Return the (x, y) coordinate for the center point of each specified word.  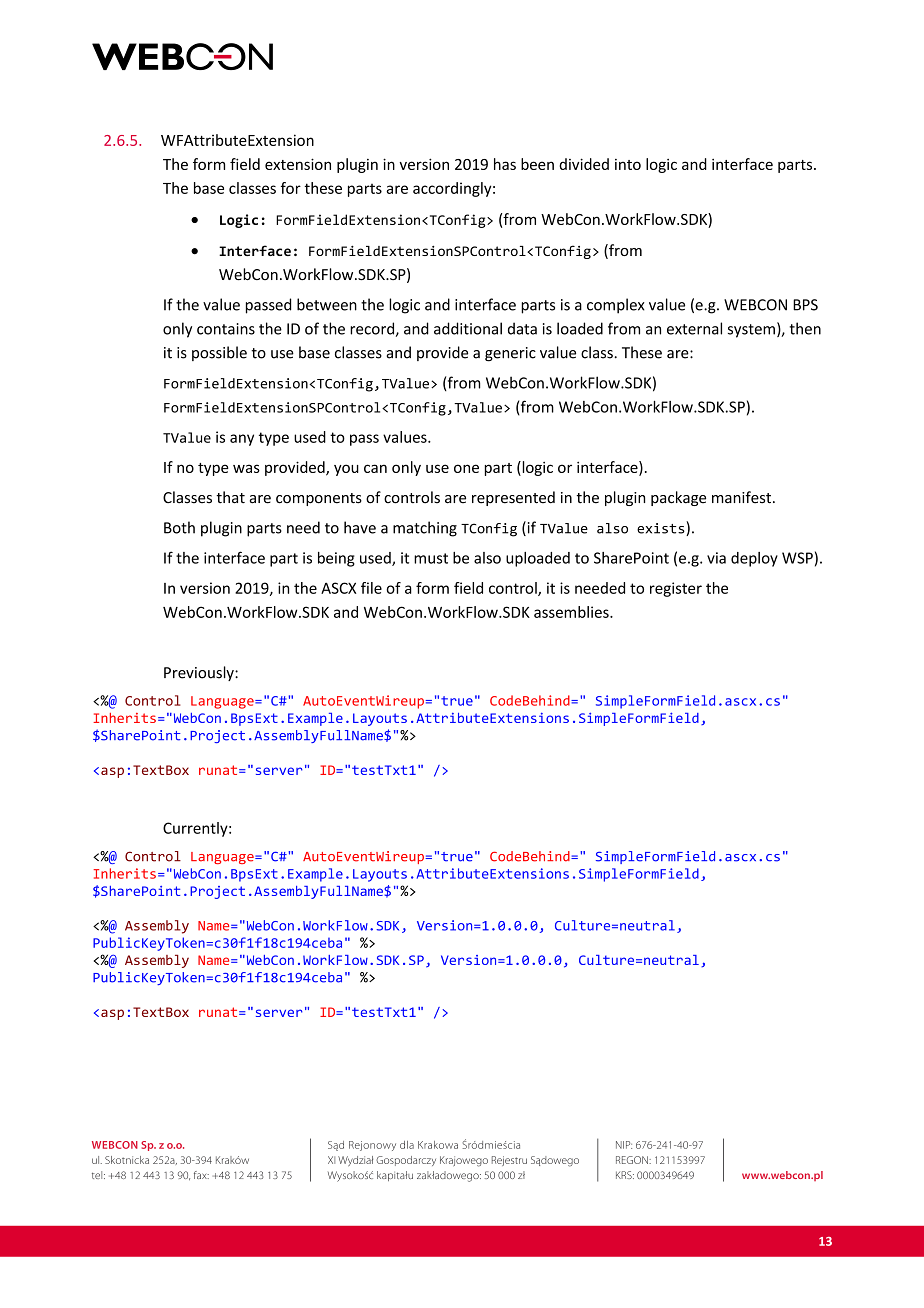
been (537, 164)
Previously (200, 673)
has (505, 164)
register (676, 589)
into (628, 164)
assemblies (572, 612)
